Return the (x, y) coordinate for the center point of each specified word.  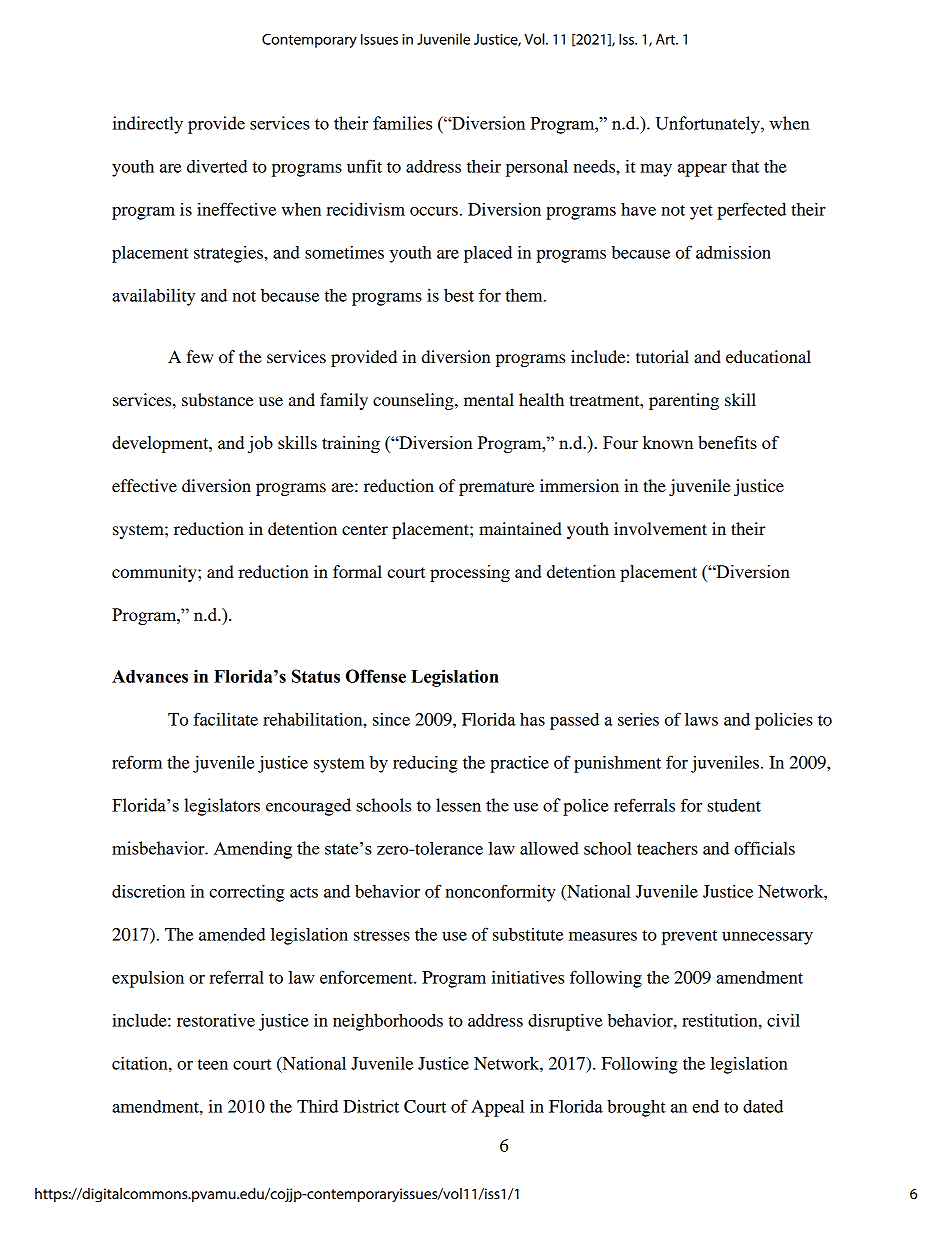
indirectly (148, 125)
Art (666, 39)
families (402, 123)
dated (763, 1106)
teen (213, 1064)
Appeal (497, 1108)
